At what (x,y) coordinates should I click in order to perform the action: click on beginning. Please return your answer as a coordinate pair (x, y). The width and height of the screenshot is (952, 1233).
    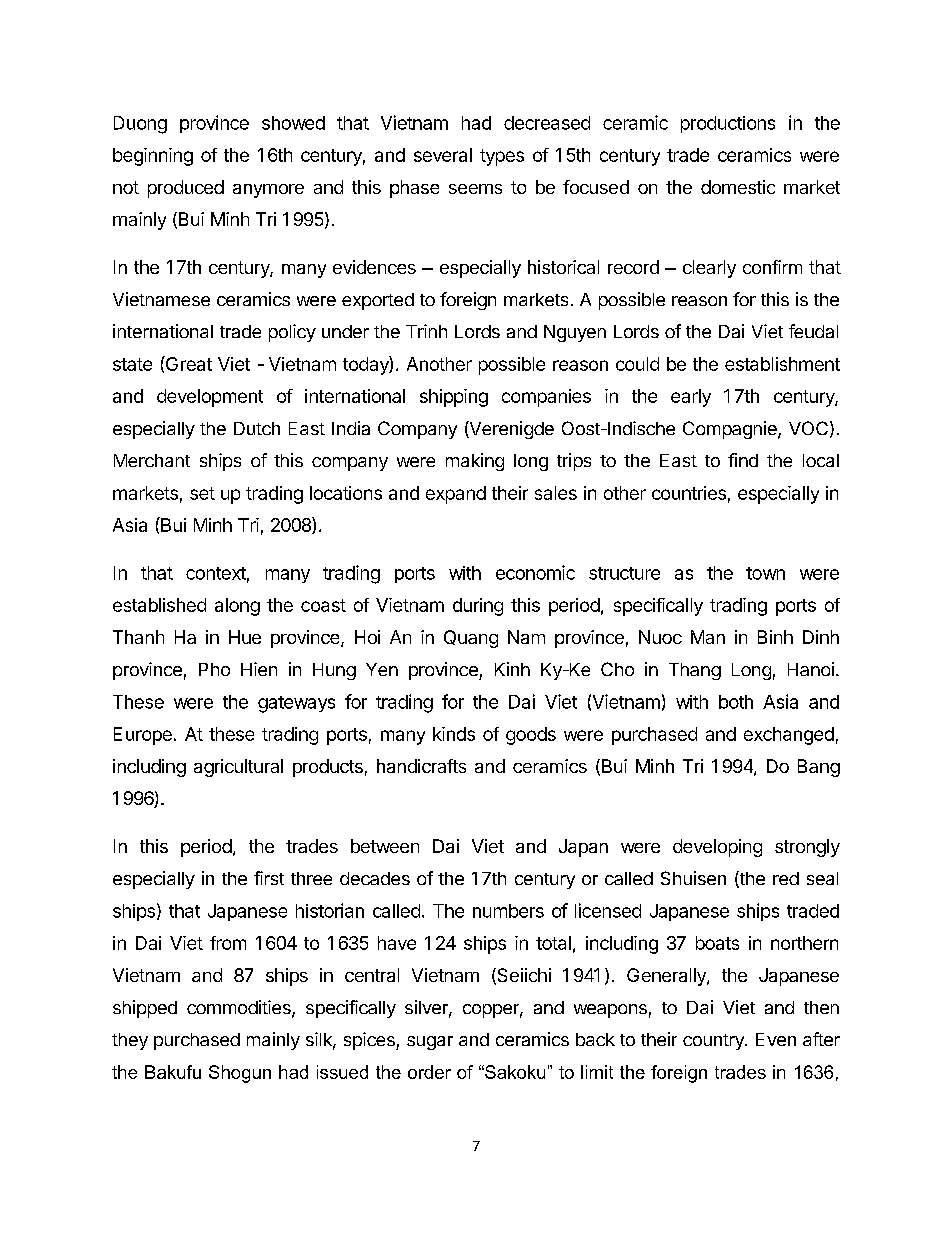
    Looking at the image, I should click on (153, 157).
